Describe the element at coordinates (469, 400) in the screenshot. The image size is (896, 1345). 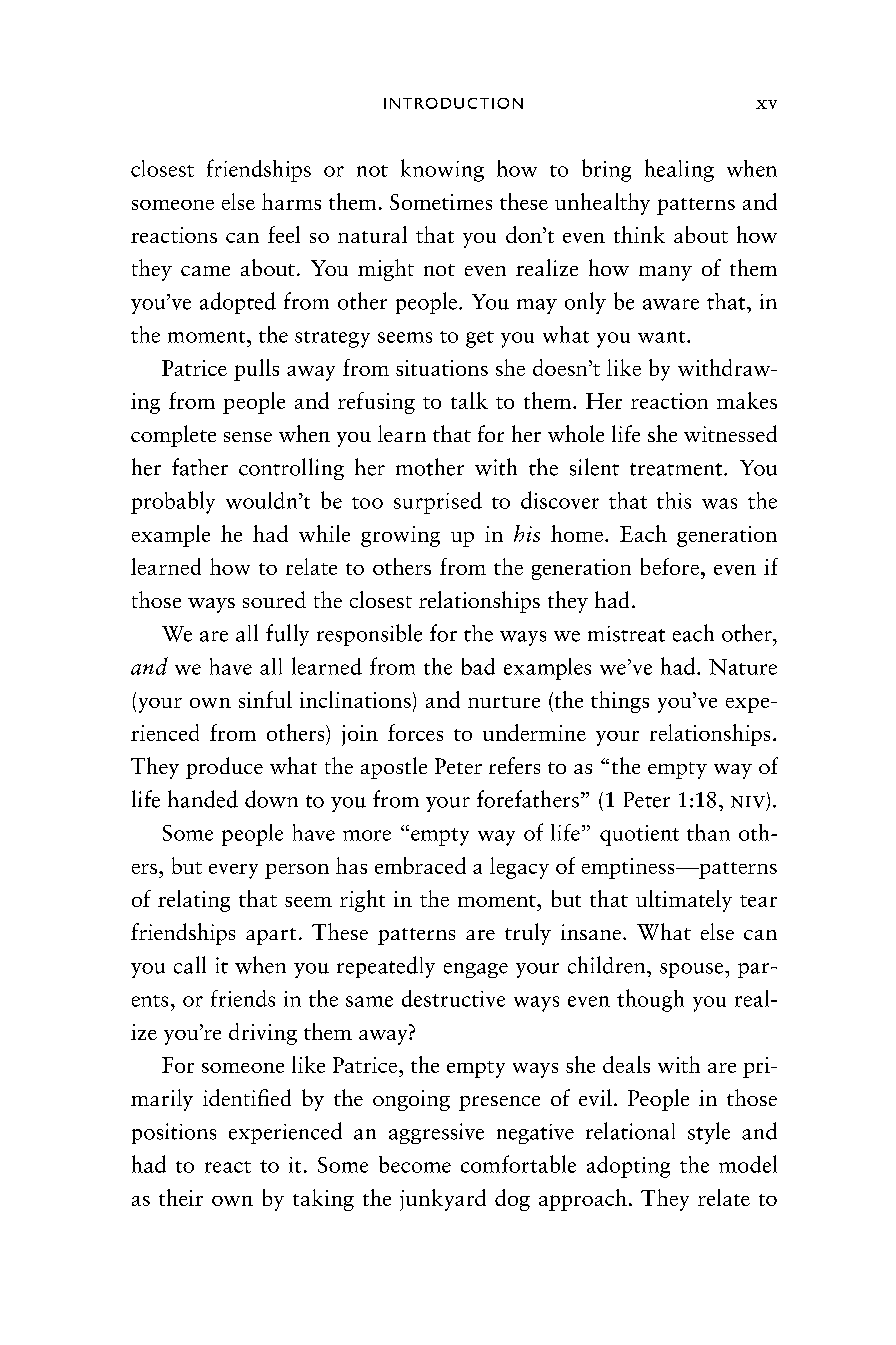
I see `talk` at that location.
